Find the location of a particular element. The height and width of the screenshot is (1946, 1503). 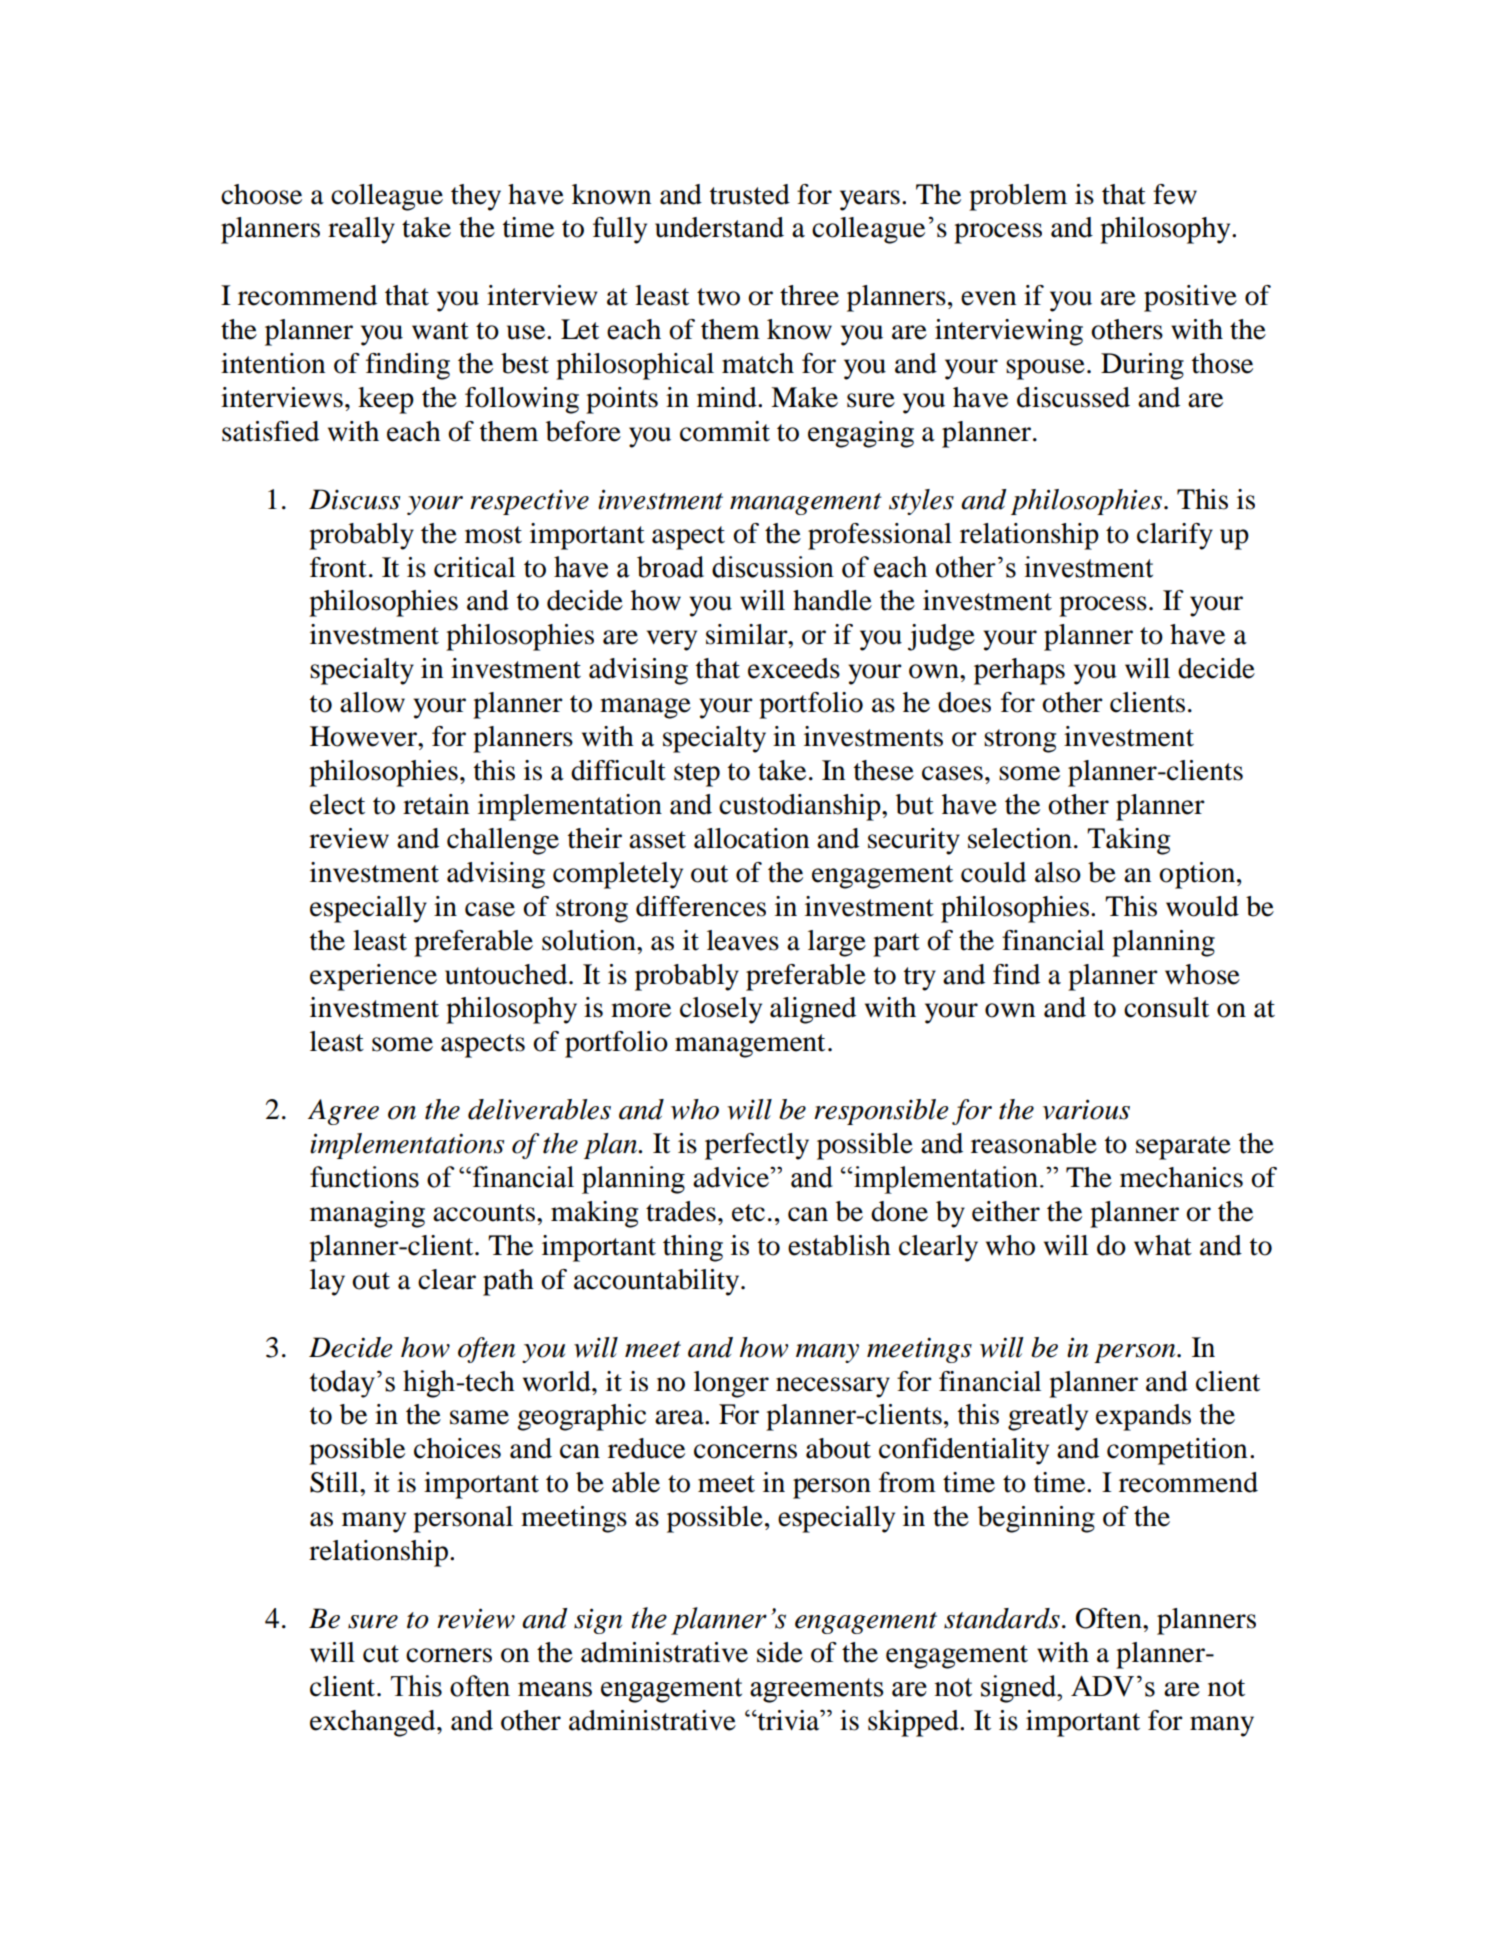

longer is located at coordinates (731, 1384).
